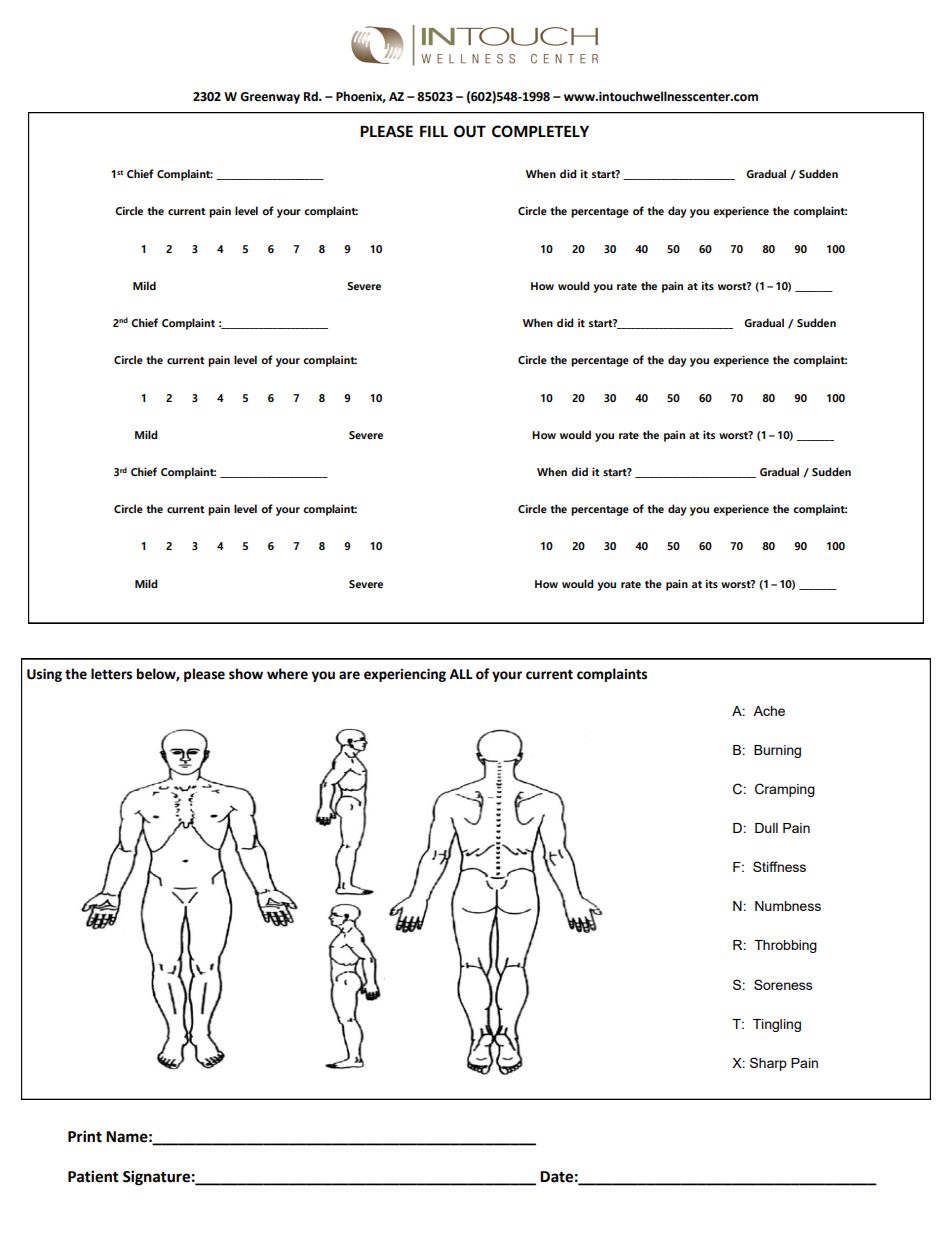 The image size is (952, 1233). Describe the element at coordinates (434, 131) in the document. I see `FILL` at that location.
